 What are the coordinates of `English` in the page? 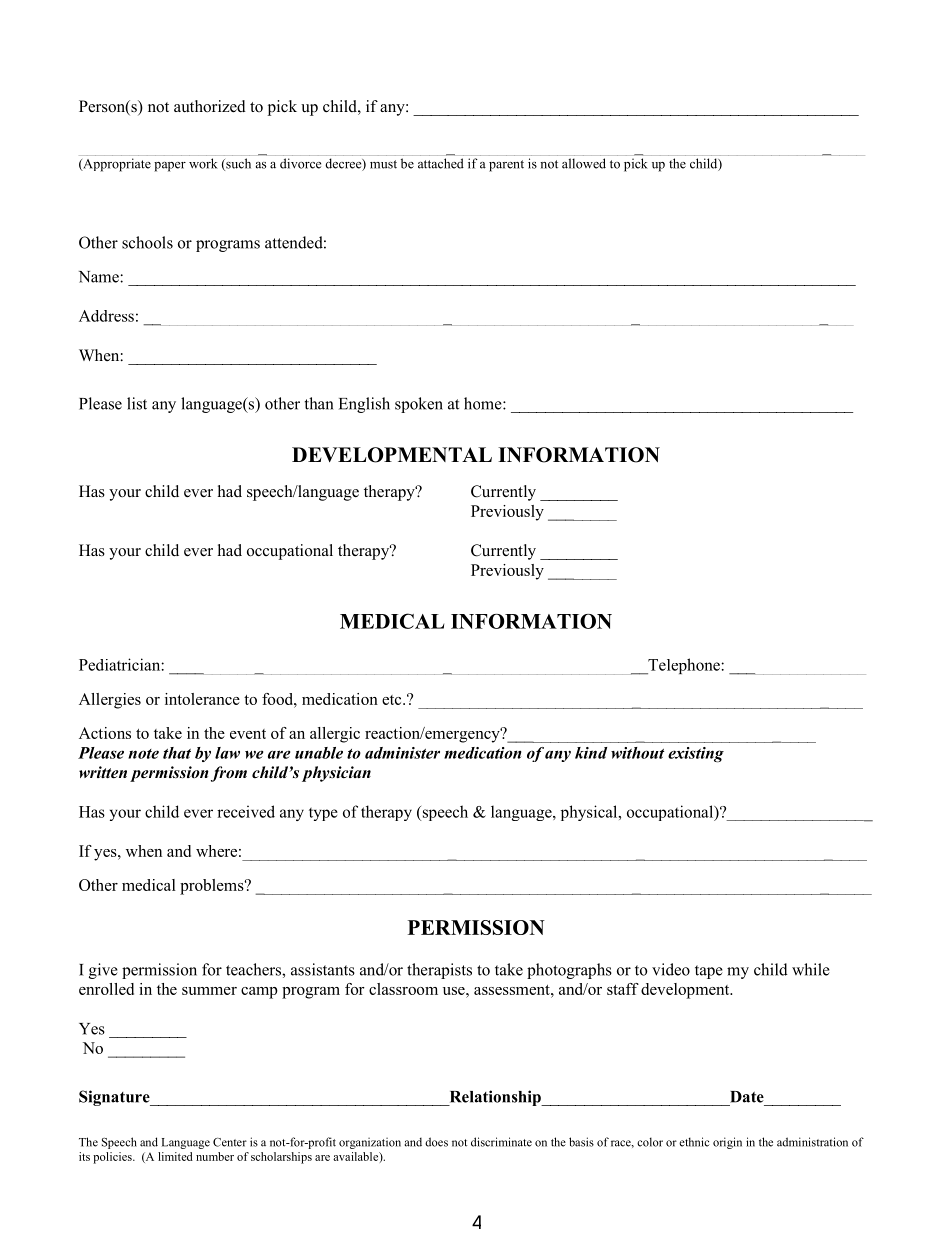 It's located at (364, 405).
